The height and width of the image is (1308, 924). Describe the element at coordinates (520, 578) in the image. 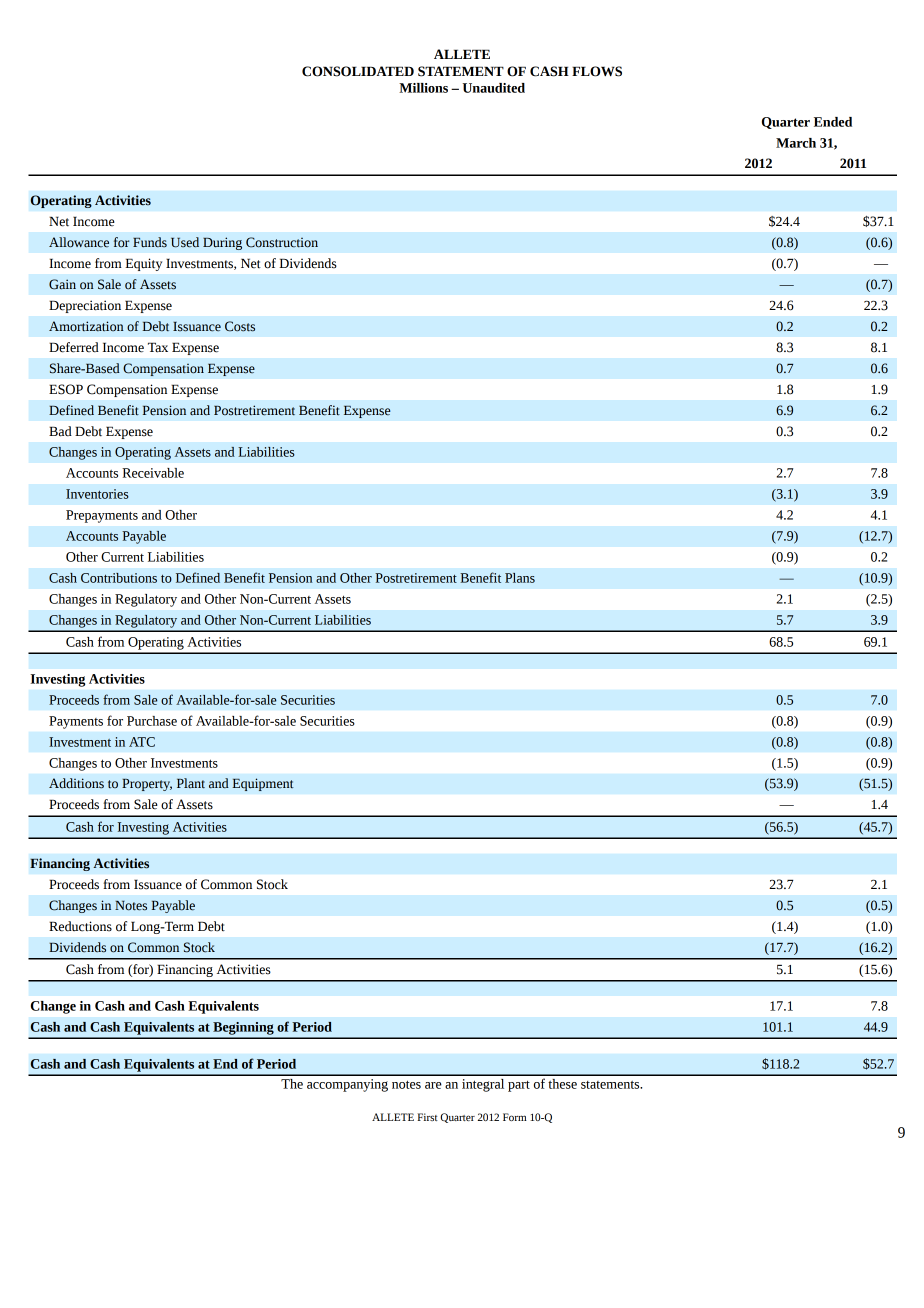

I see `Plans` at that location.
